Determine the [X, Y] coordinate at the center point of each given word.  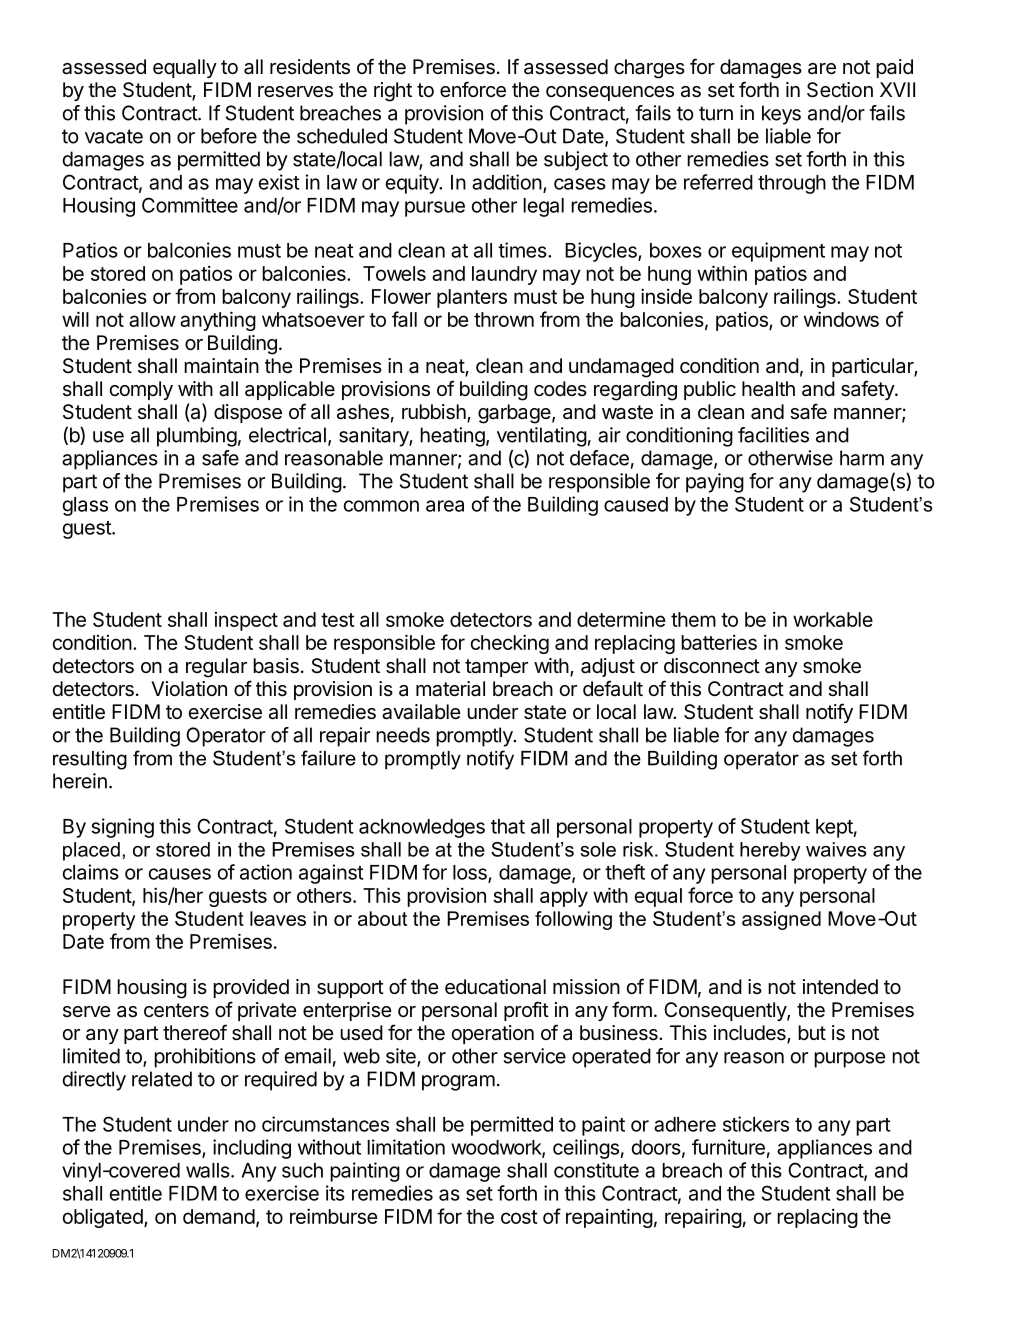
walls [209, 1170]
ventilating [542, 437]
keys [781, 115]
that [508, 826]
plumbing [197, 437]
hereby [770, 851]
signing [123, 828]
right [393, 92]
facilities [773, 435]
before [229, 136]
